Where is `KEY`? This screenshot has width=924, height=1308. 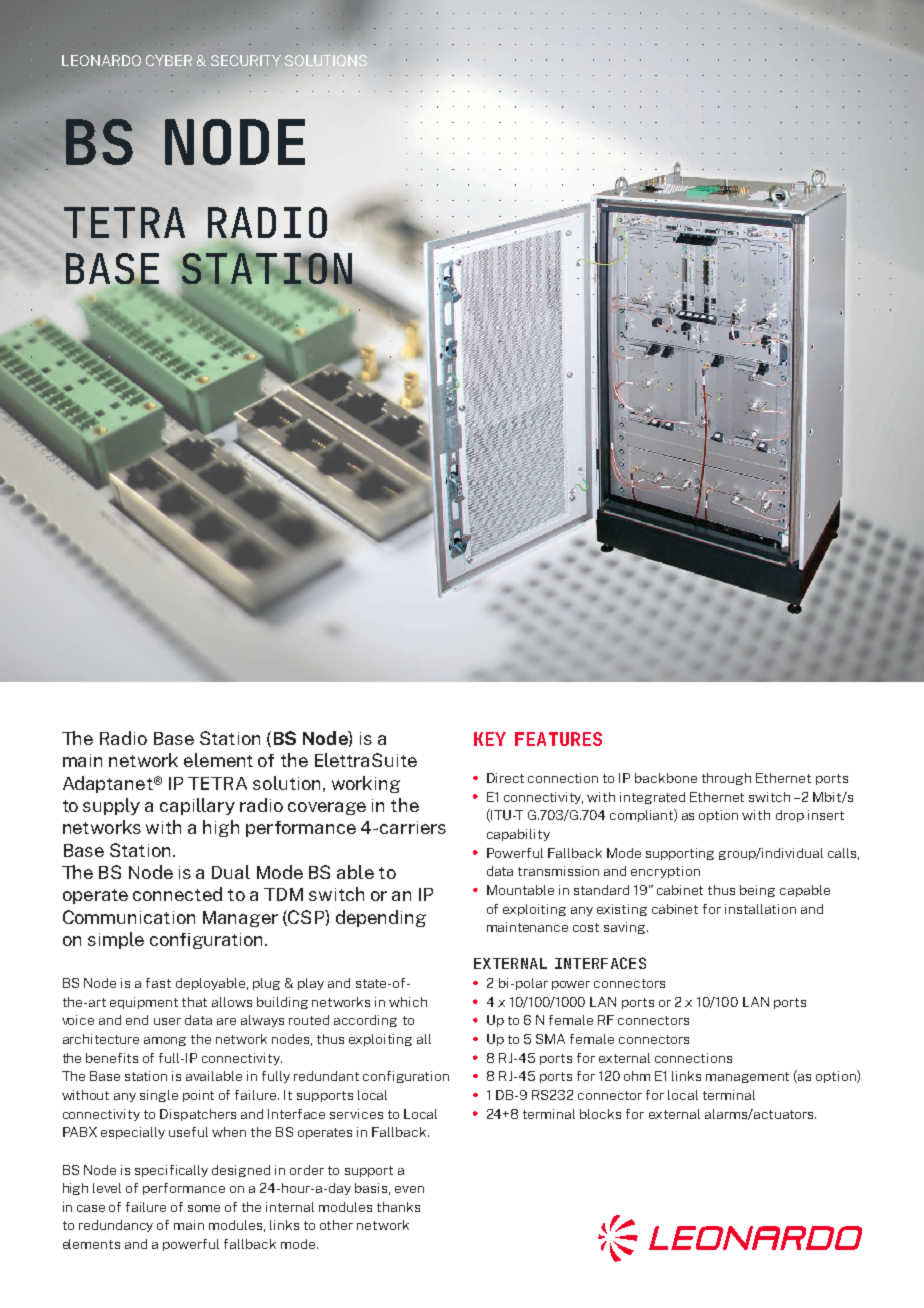 KEY is located at coordinates (490, 739).
